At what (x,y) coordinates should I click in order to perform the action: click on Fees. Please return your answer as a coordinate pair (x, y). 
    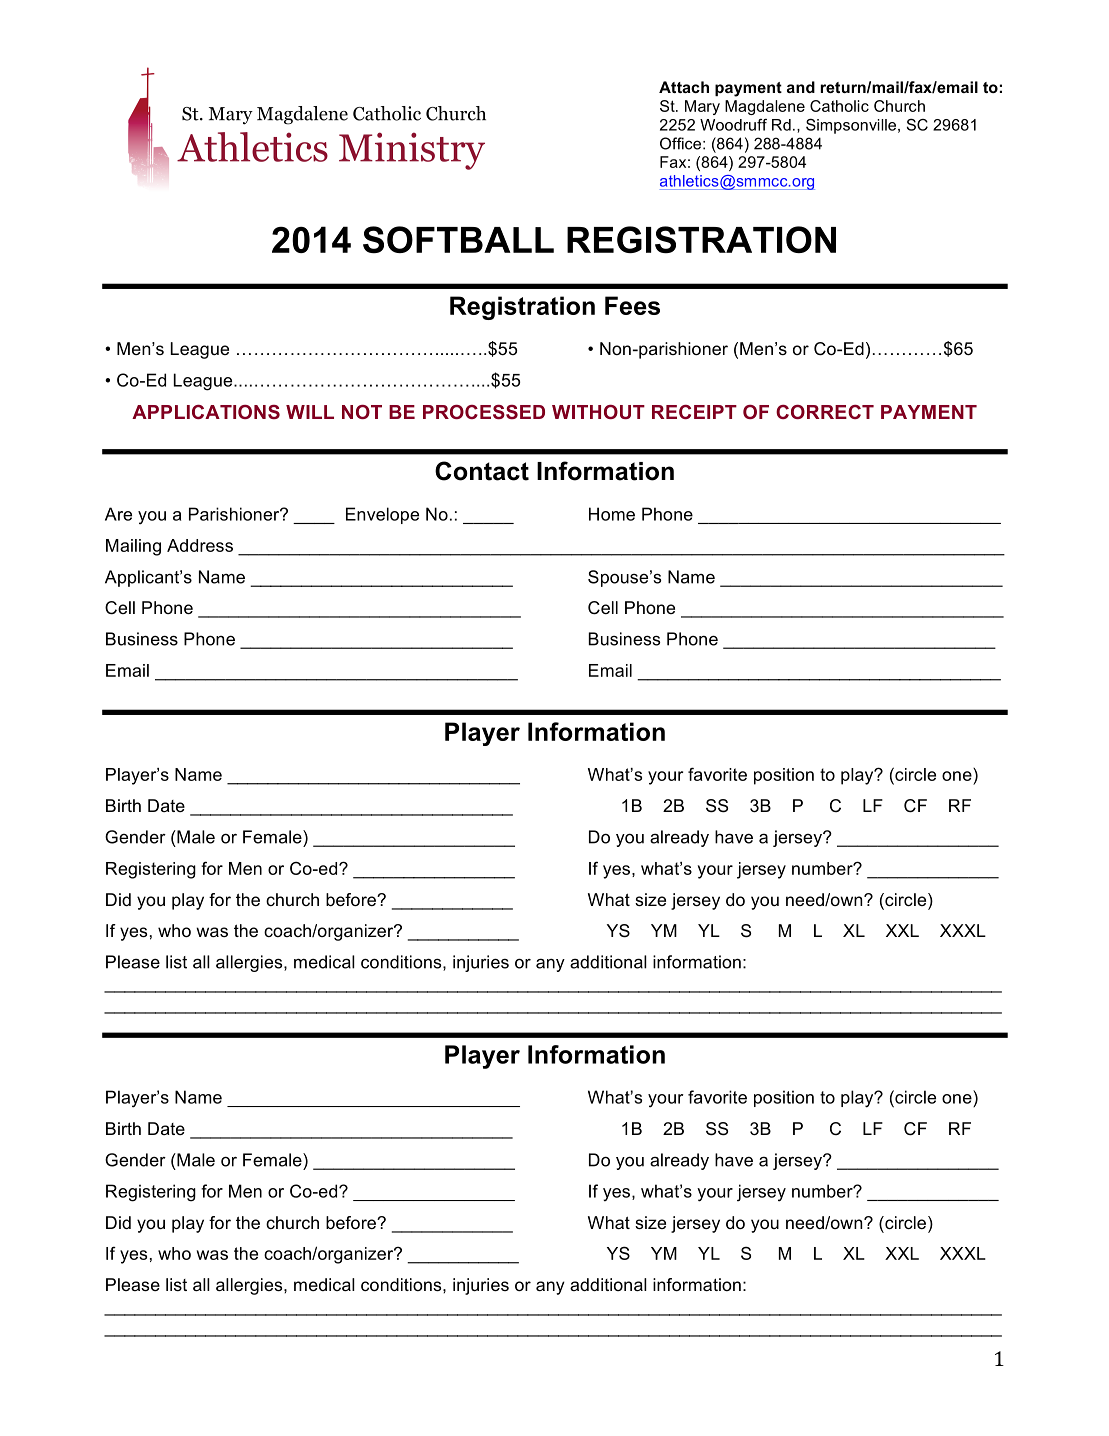
    Looking at the image, I should click on (632, 305).
